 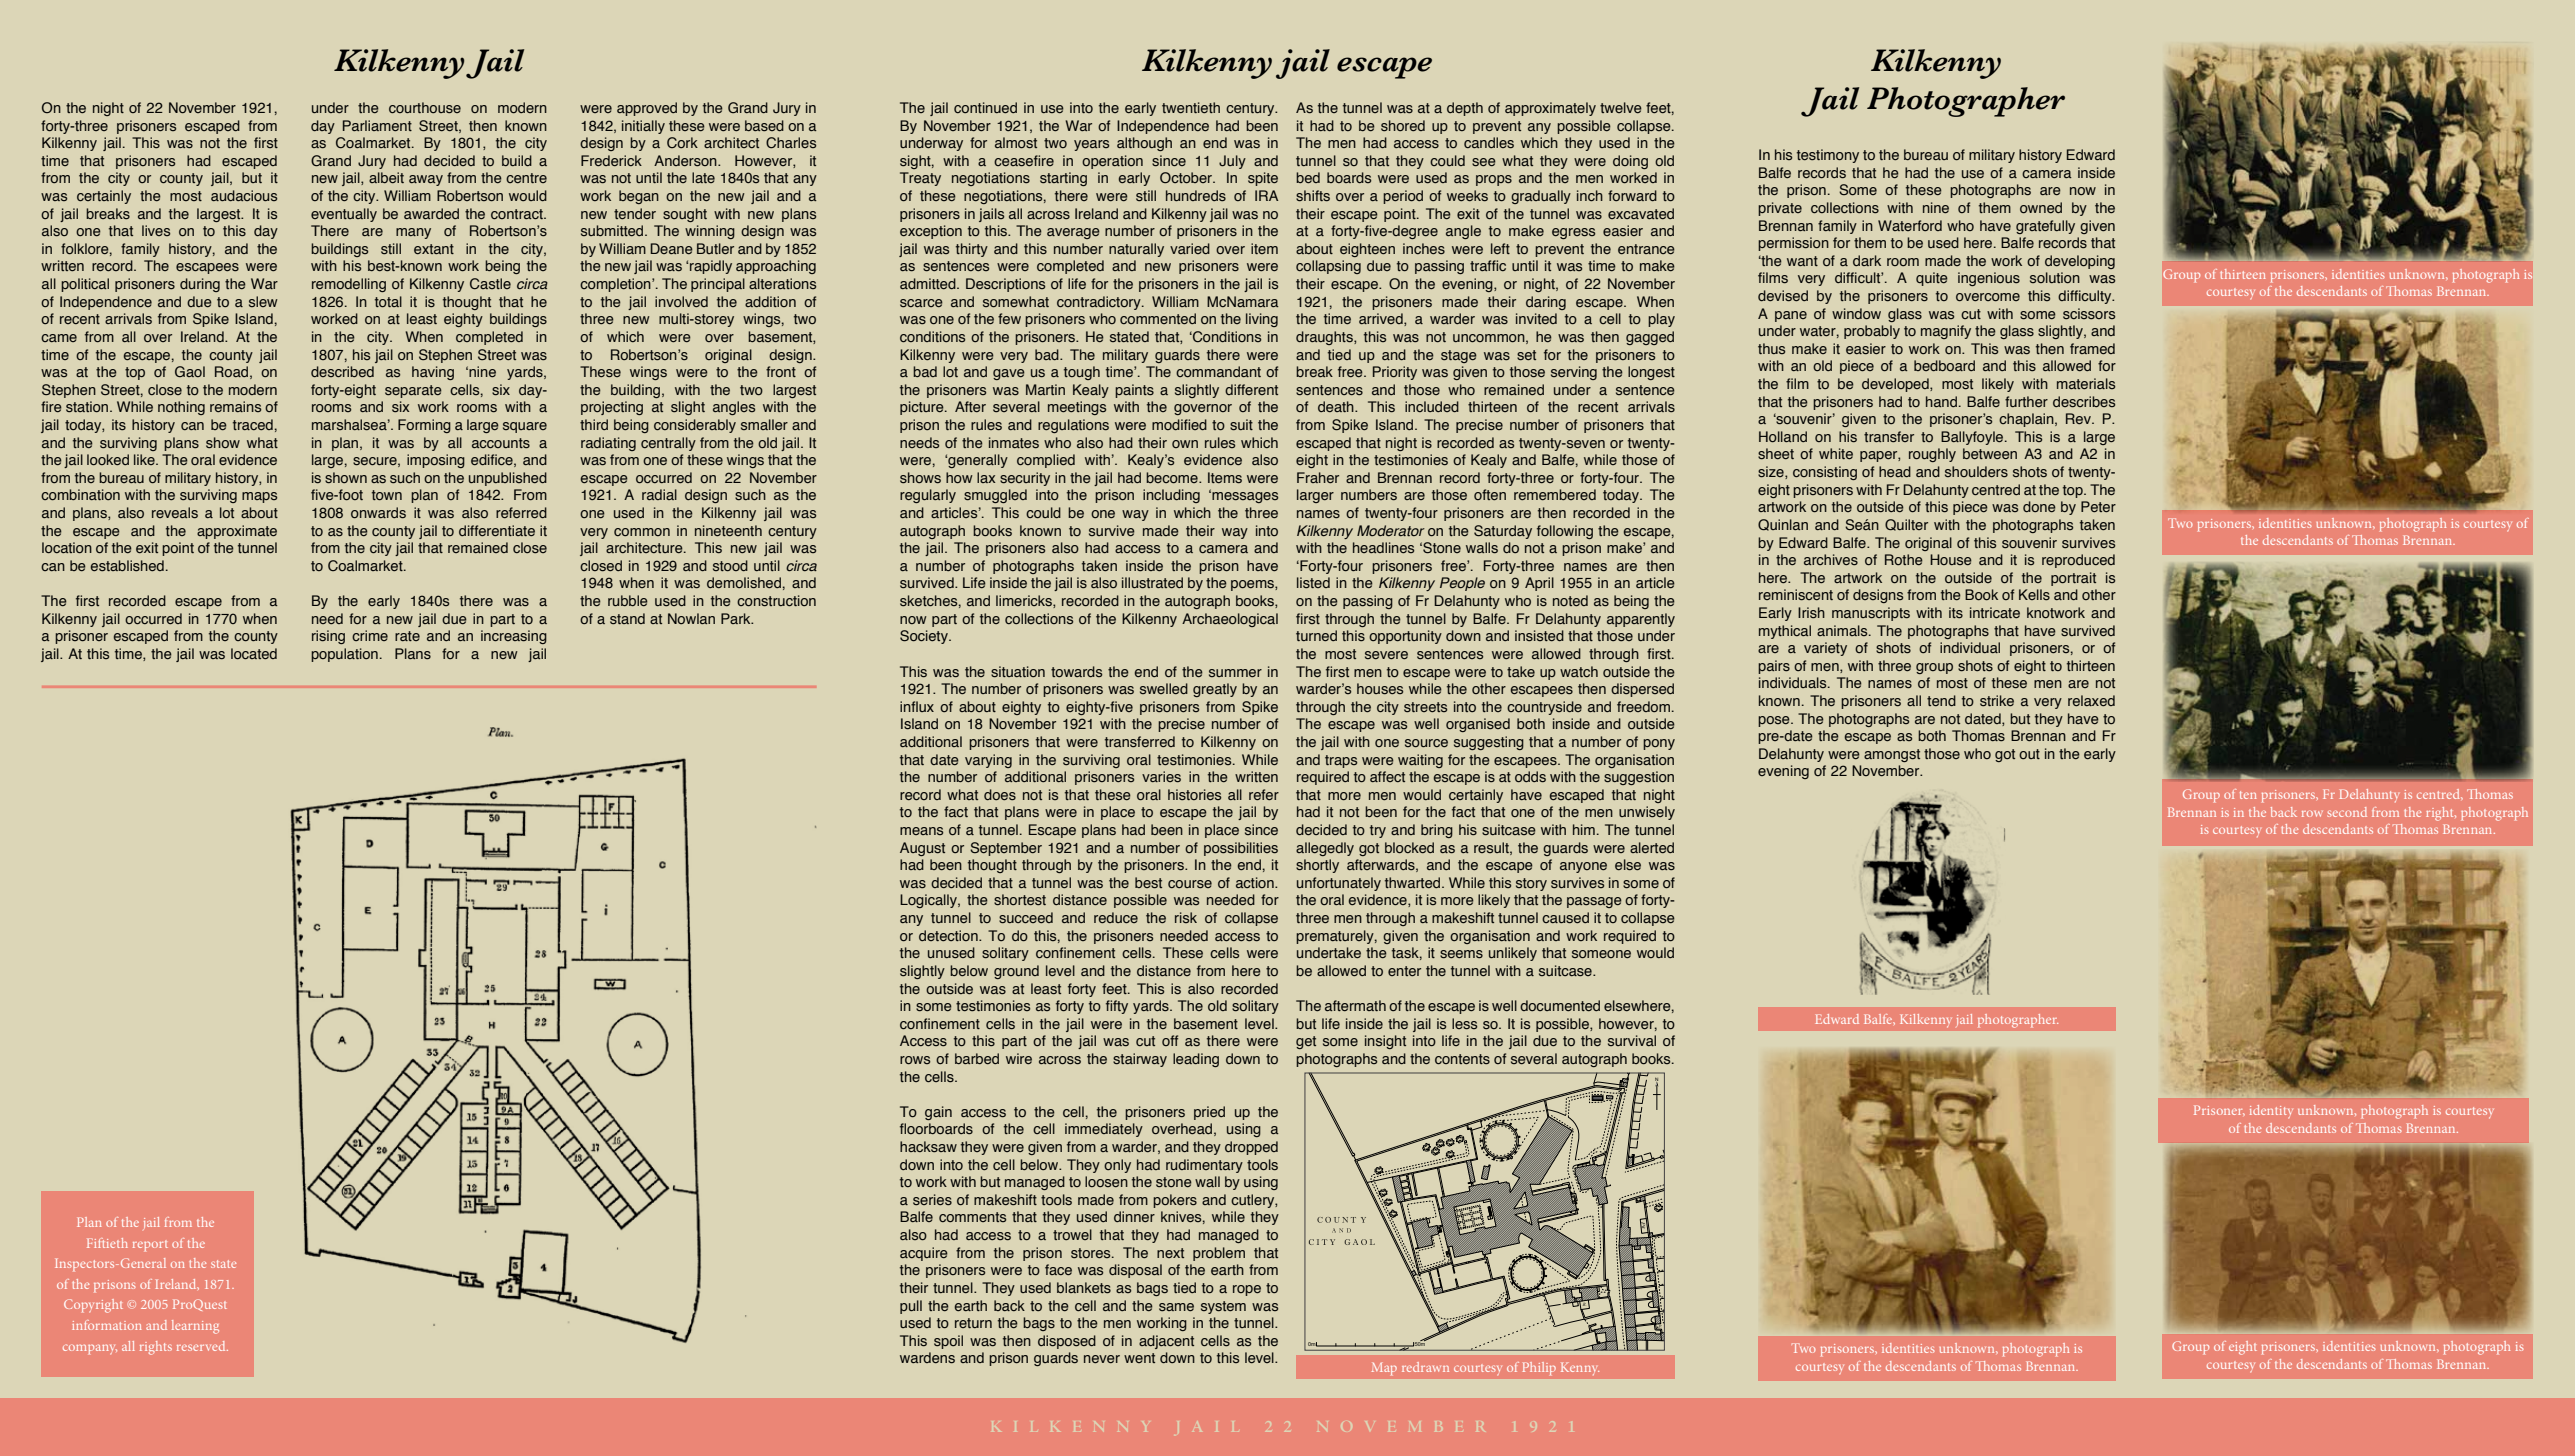 What do you see at coordinates (195, 1327) in the screenshot?
I see `learning` at bounding box center [195, 1327].
